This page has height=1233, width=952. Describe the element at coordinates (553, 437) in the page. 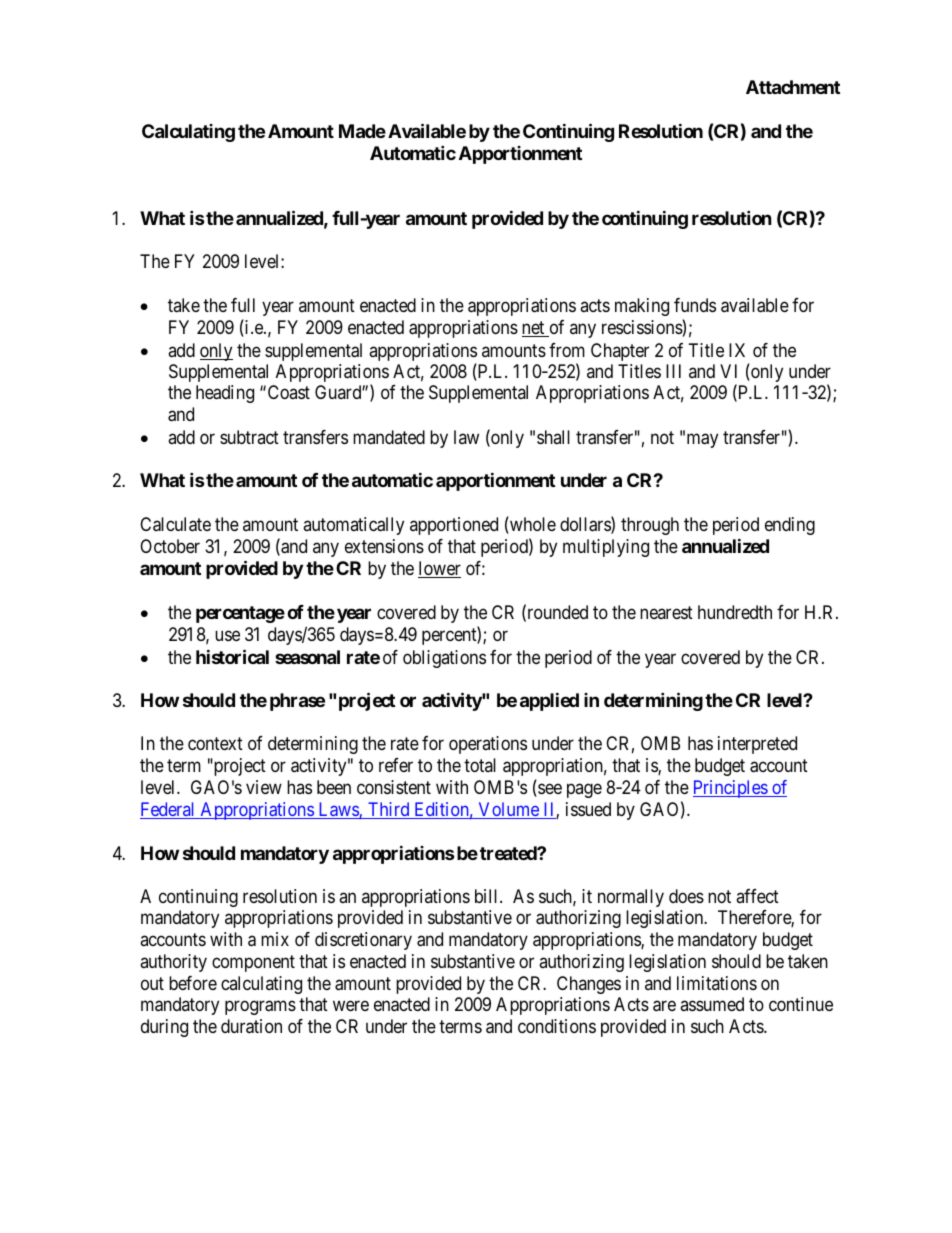

I see `shall` at that location.
